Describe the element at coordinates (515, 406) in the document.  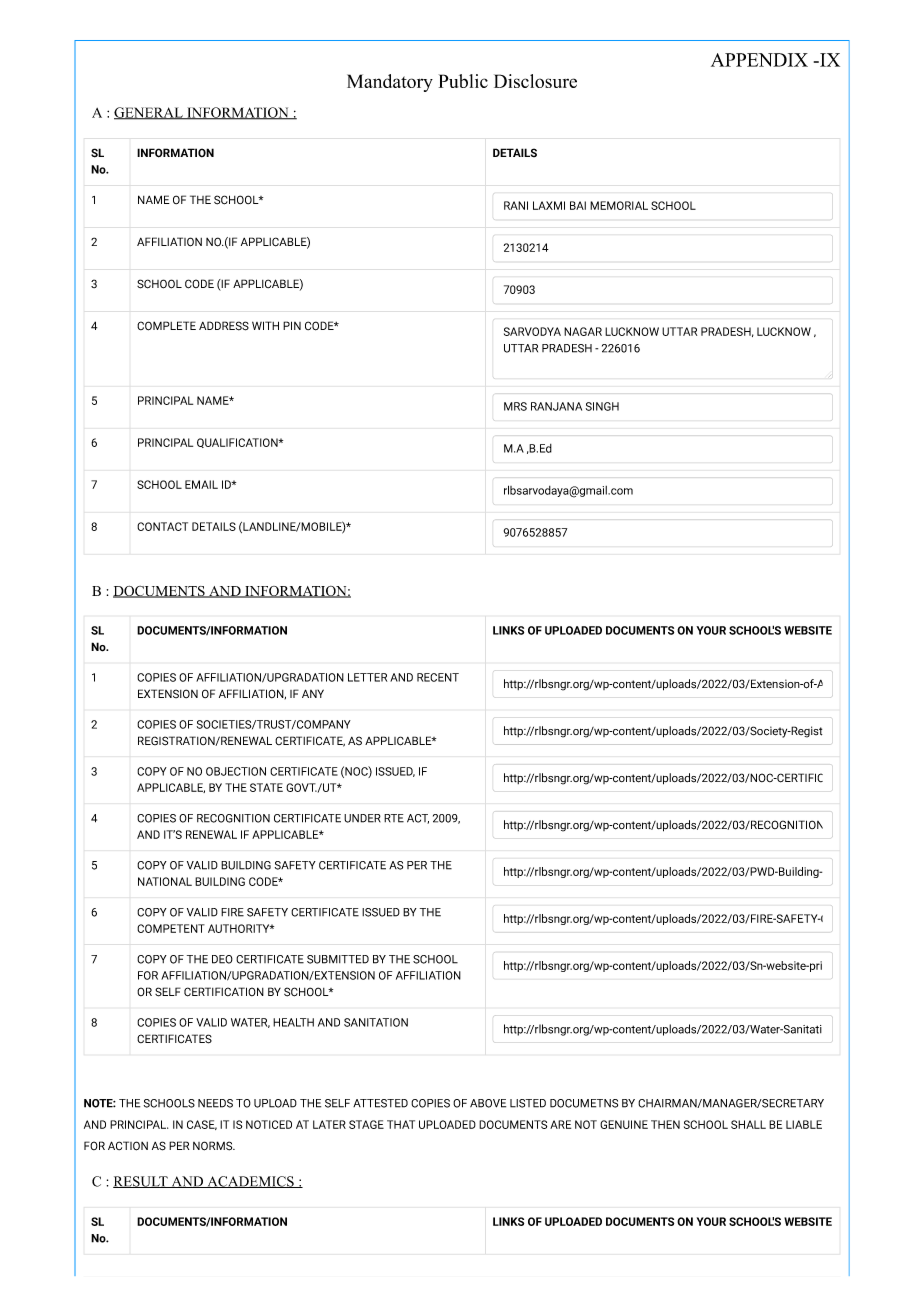
I see `MRS` at that location.
